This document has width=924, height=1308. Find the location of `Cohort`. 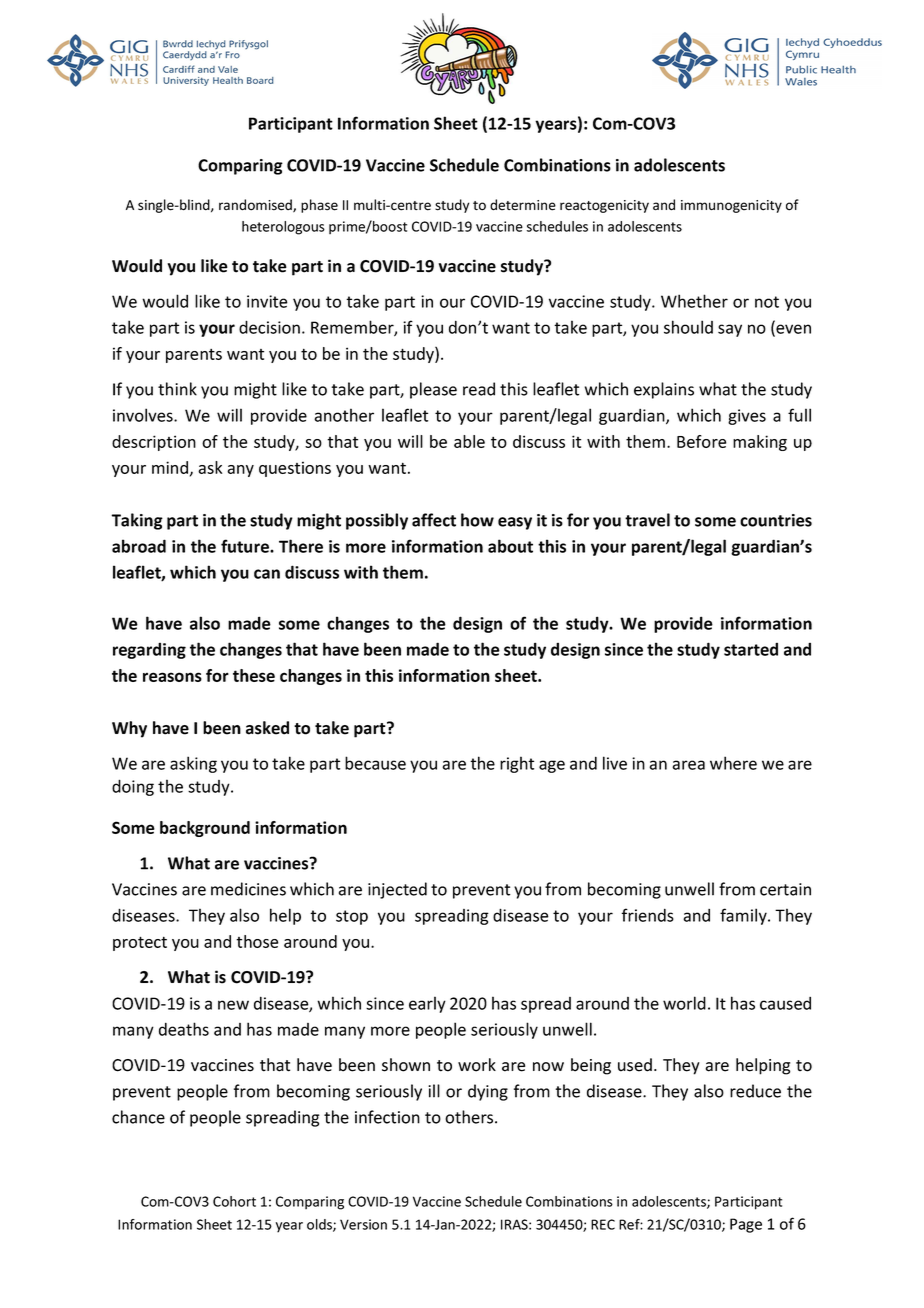

Cohort is located at coordinates (234, 1201).
